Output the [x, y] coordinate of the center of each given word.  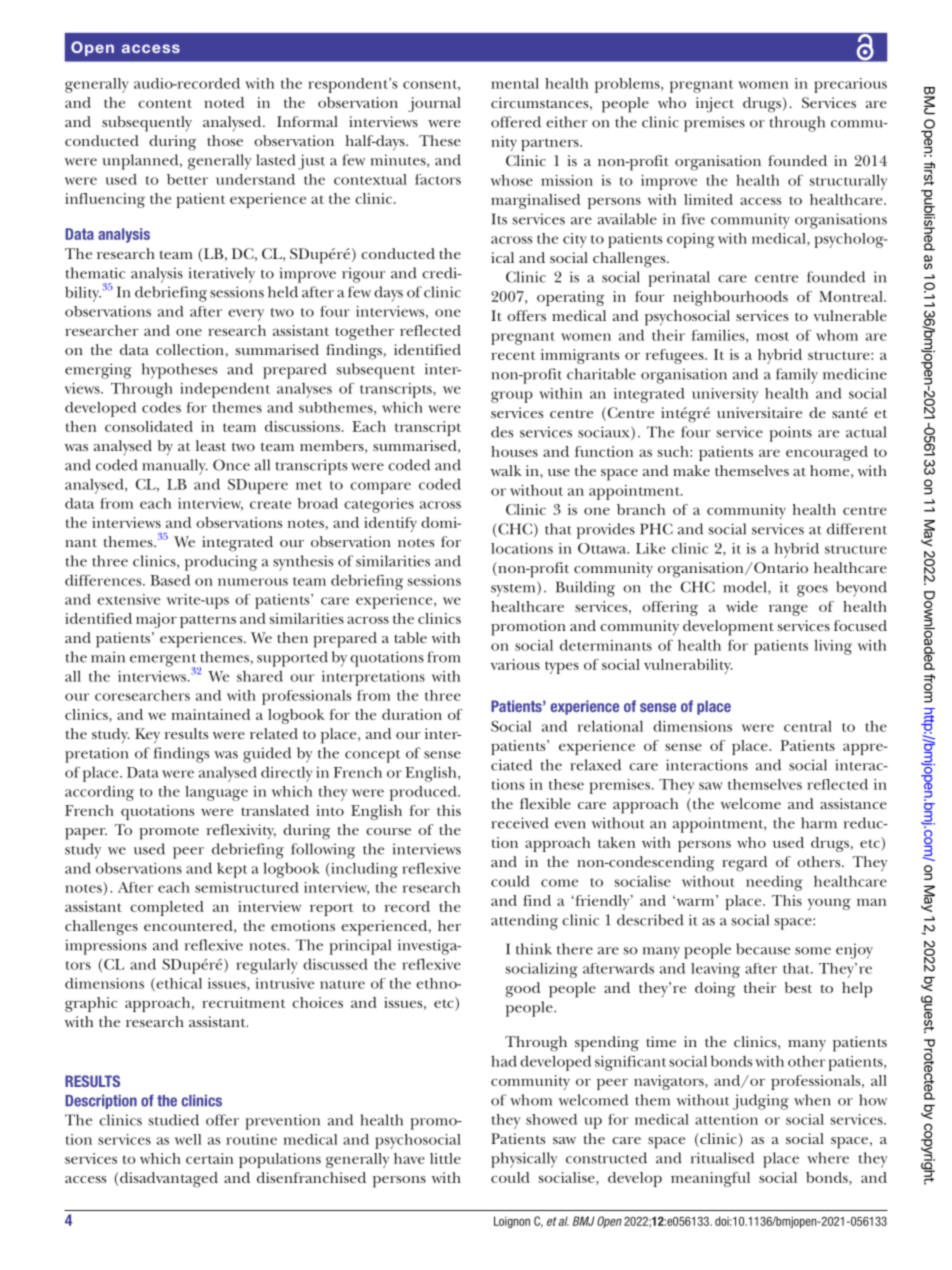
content [165, 103]
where [828, 1158]
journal [434, 104]
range [788, 610]
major [156, 620]
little [445, 1158]
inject [715, 104]
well [188, 1139]
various [515, 664]
